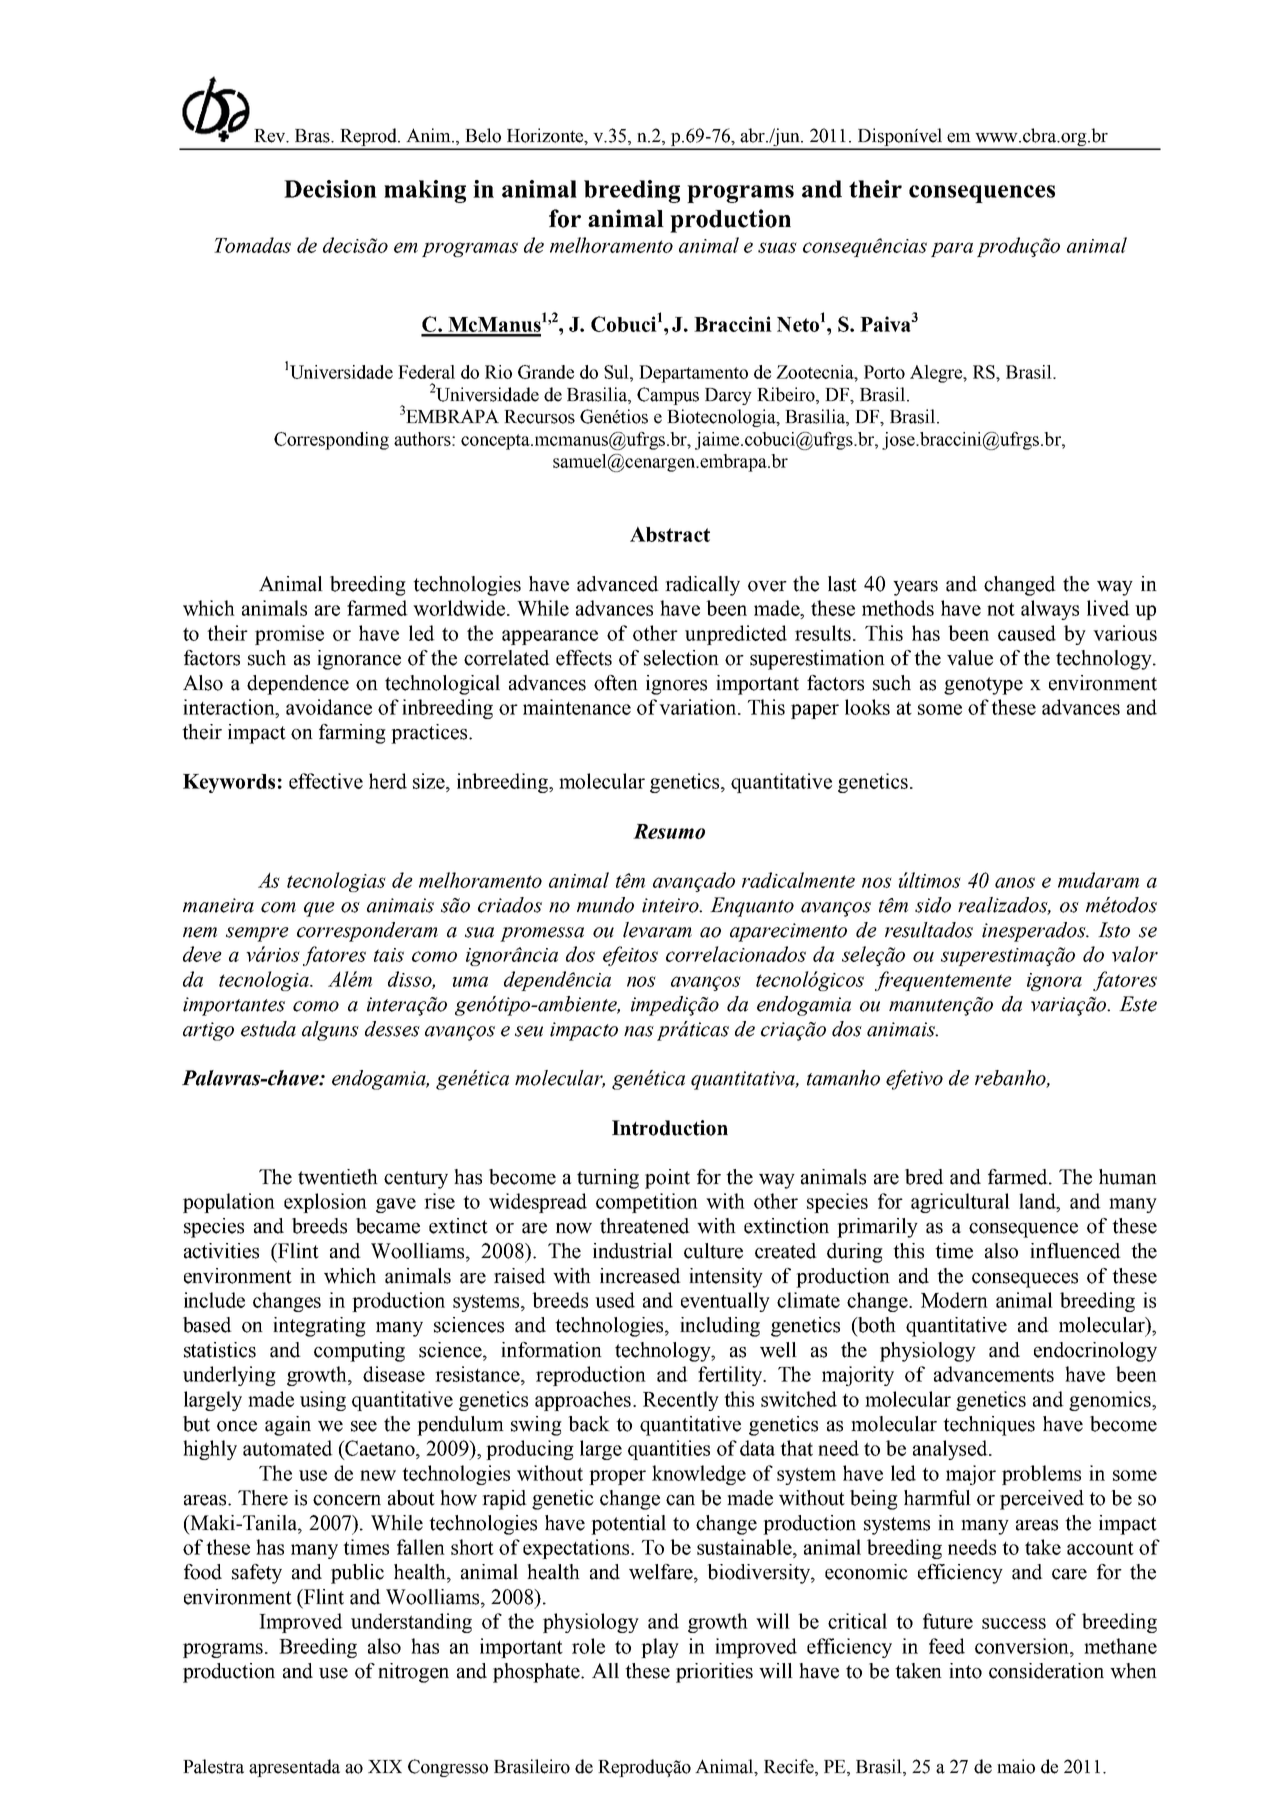 Image resolution: width=1279 pixels, height=1809 pixels. Describe the element at coordinates (720, 1327) in the screenshot. I see `including` at that location.
